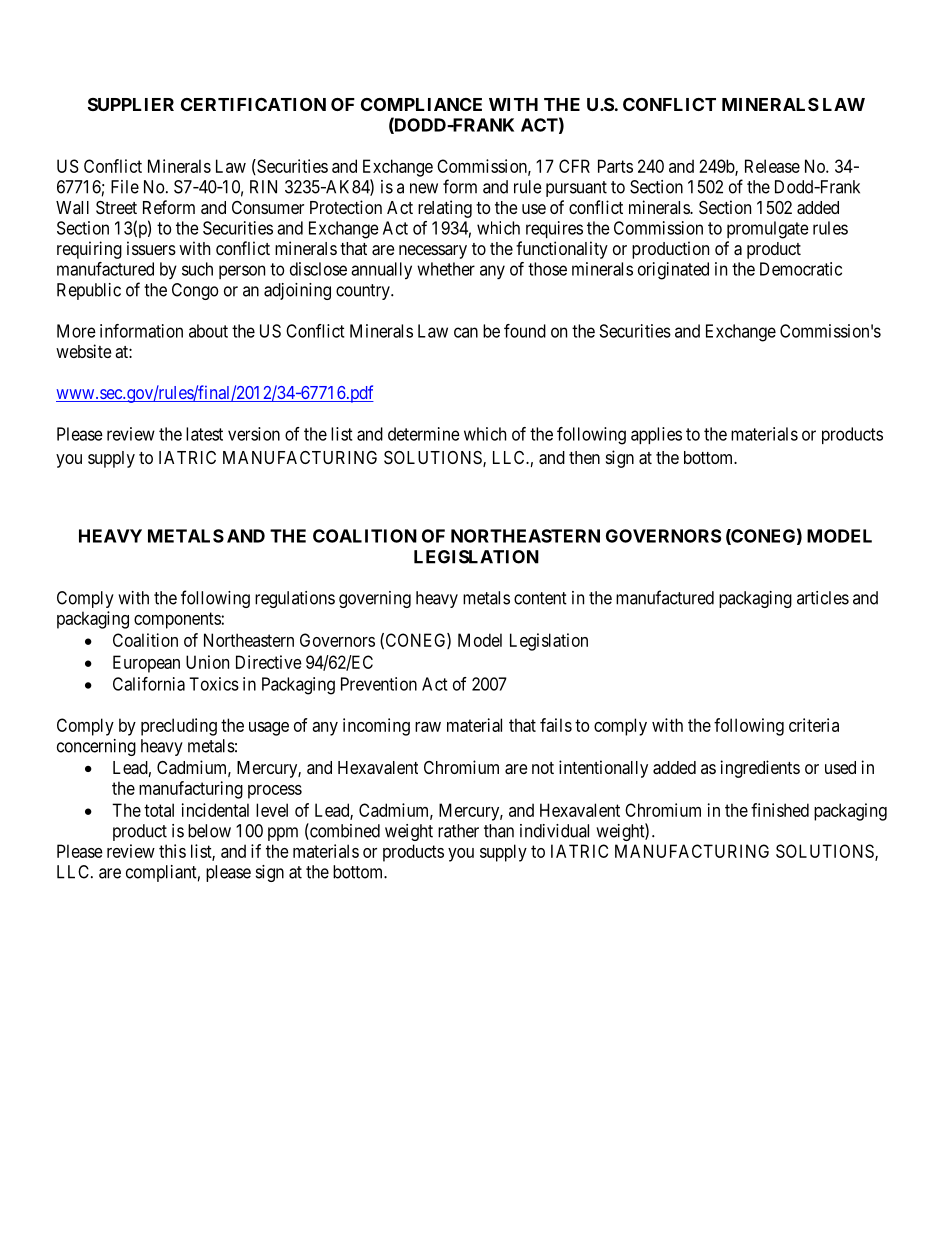 Image resolution: width=952 pixels, height=1233 pixels. What do you see at coordinates (146, 664) in the screenshot?
I see `European` at bounding box center [146, 664].
